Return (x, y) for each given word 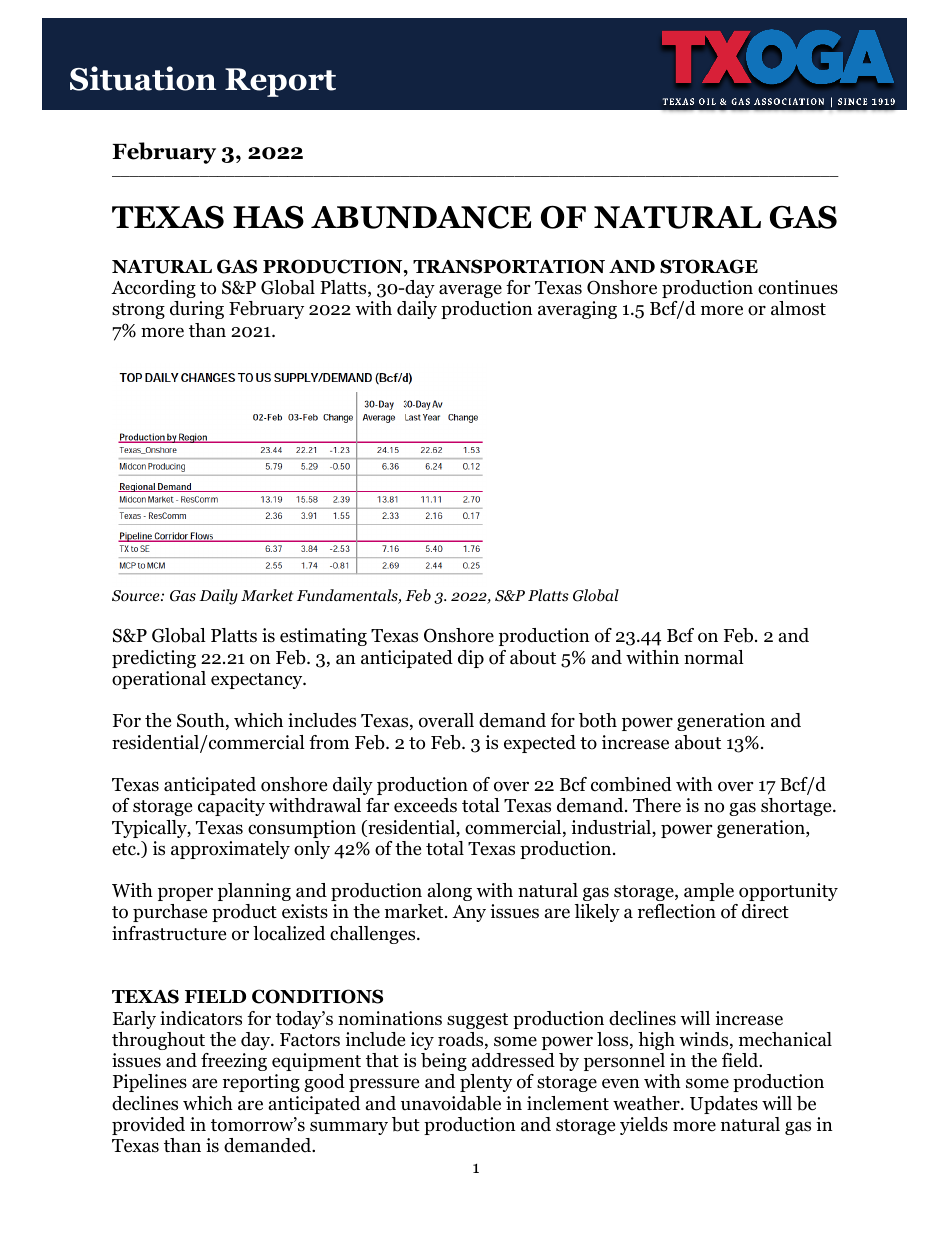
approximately (230, 850)
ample (709, 892)
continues (798, 287)
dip (471, 659)
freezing (234, 1062)
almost (798, 308)
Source (137, 596)
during (197, 310)
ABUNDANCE (421, 217)
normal (714, 657)
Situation (143, 78)
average (470, 291)
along (450, 892)
